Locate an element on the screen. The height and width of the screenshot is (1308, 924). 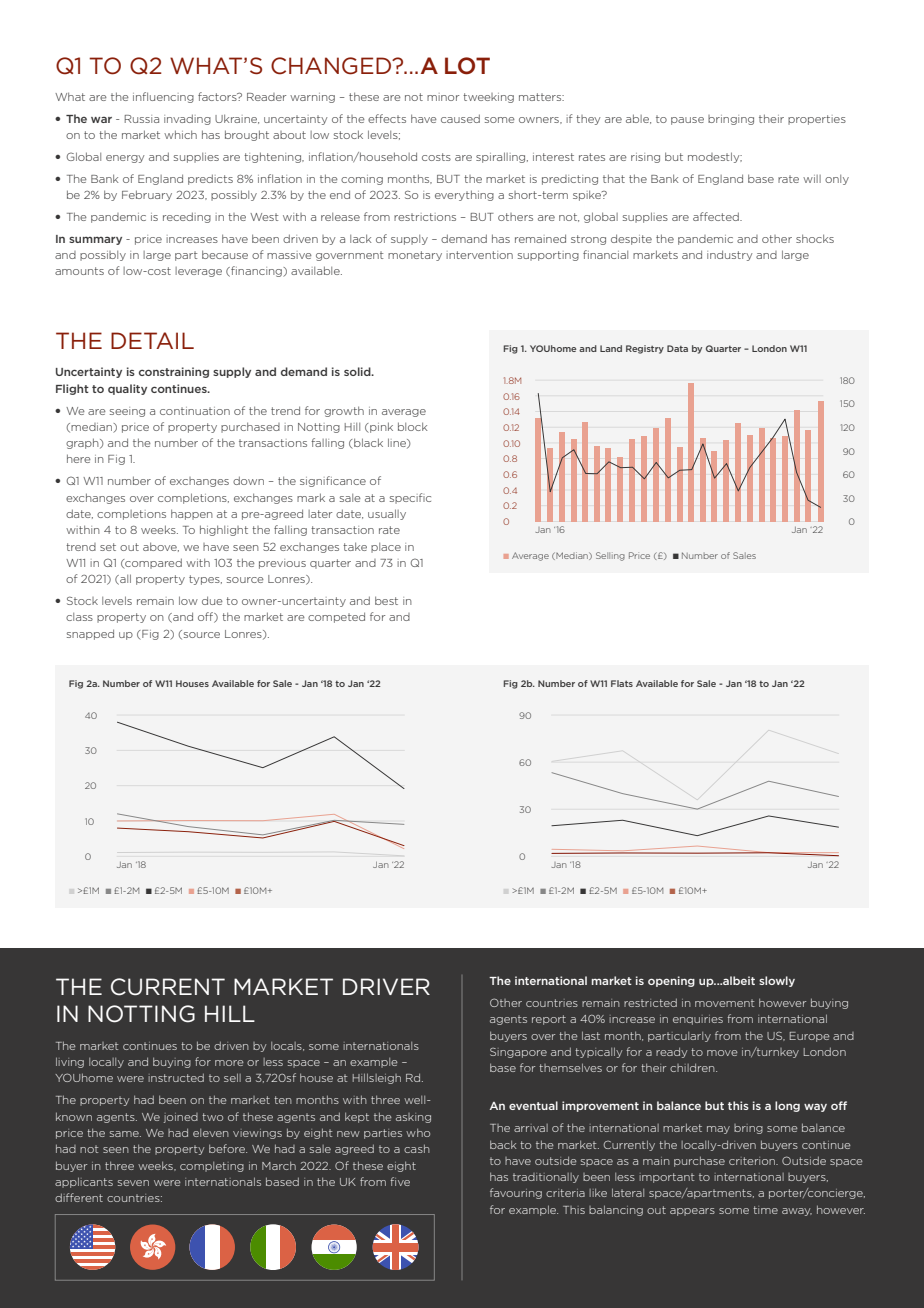
best is located at coordinates (386, 600).
